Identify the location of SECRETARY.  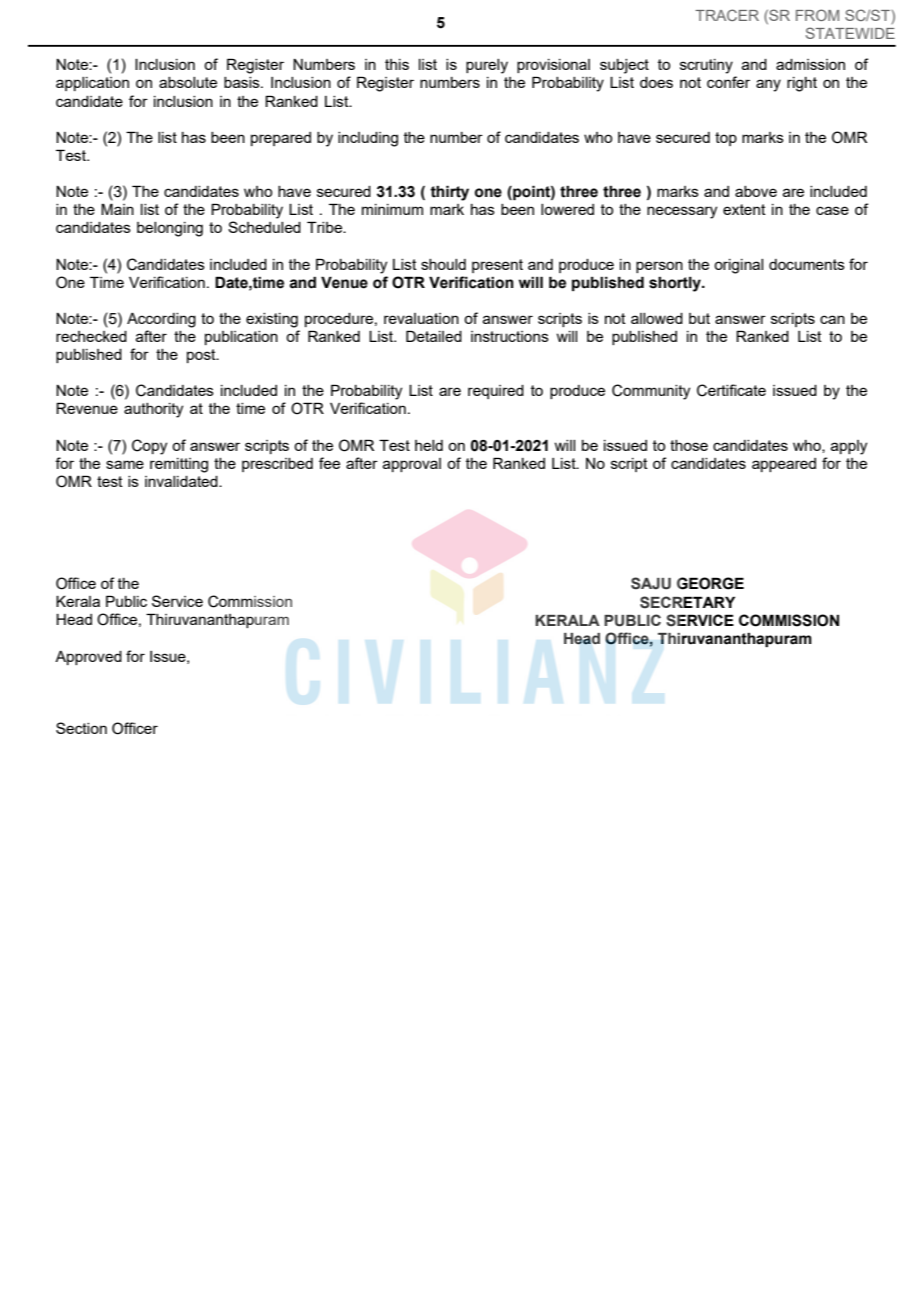
(687, 602).
